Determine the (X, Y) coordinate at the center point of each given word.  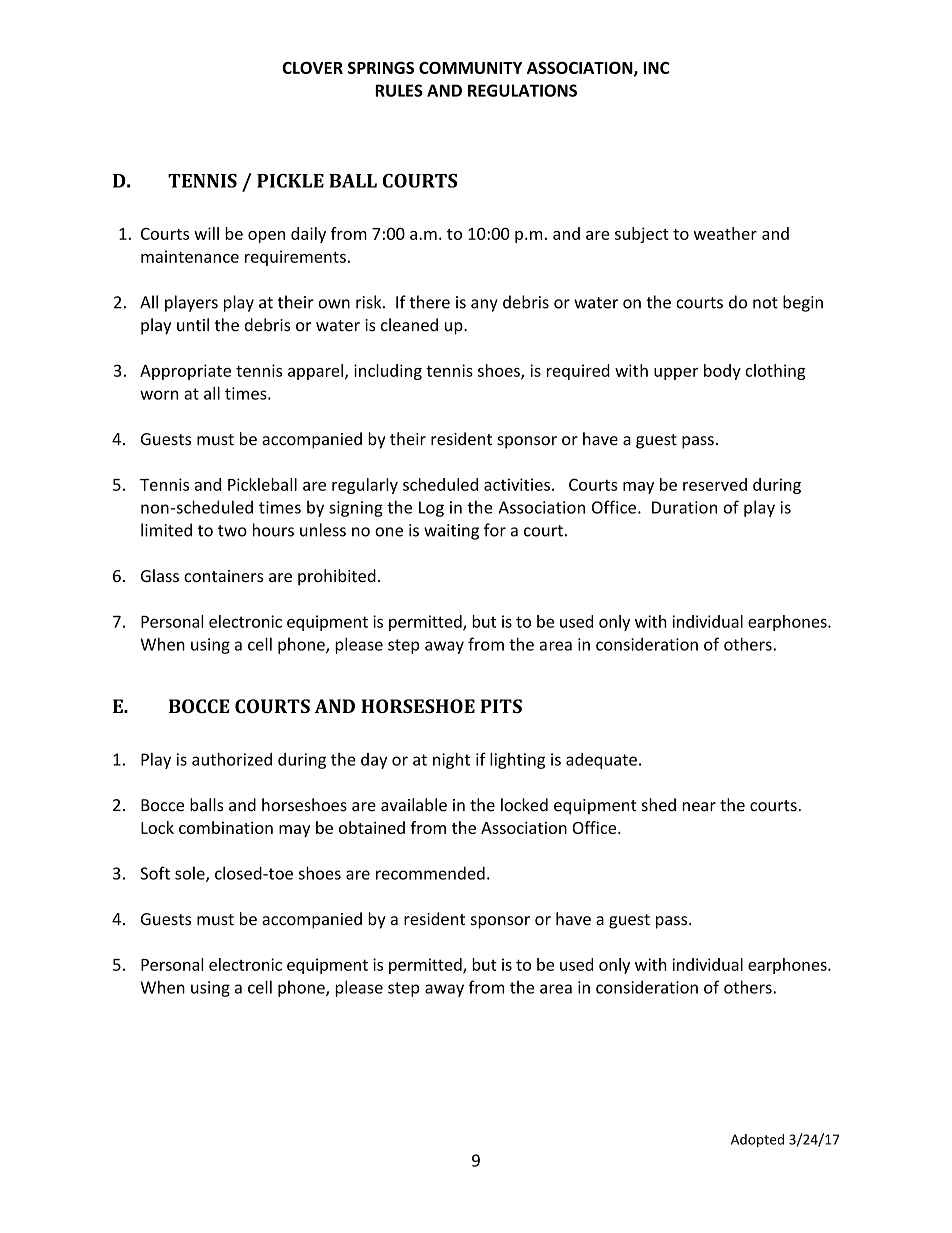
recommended (430, 873)
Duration (684, 507)
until (193, 325)
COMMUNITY (470, 68)
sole (191, 874)
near (699, 807)
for (495, 530)
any (484, 305)
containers (224, 576)
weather (725, 233)
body (722, 372)
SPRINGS (381, 68)
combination (226, 827)
